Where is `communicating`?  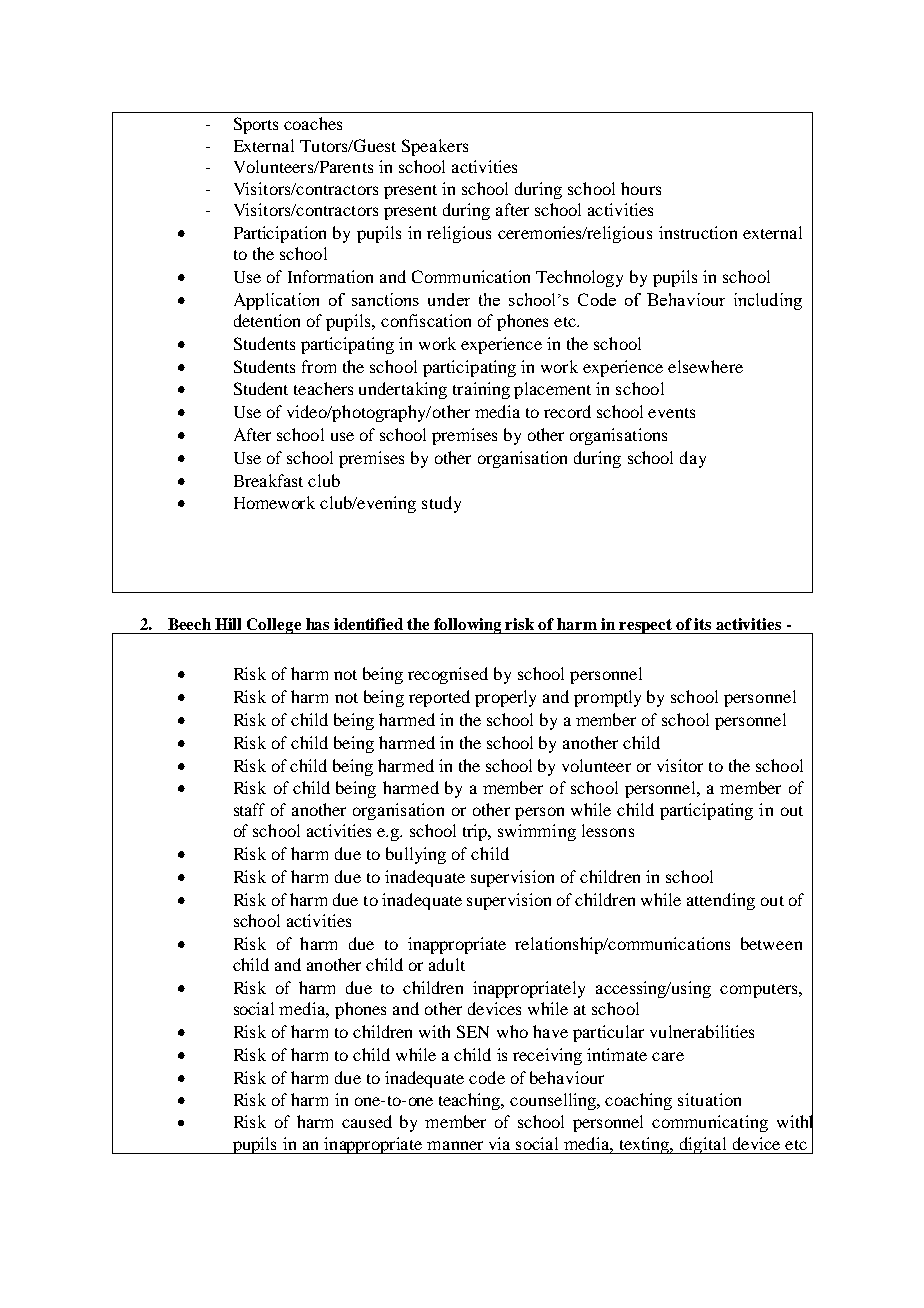 communicating is located at coordinates (710, 1123).
